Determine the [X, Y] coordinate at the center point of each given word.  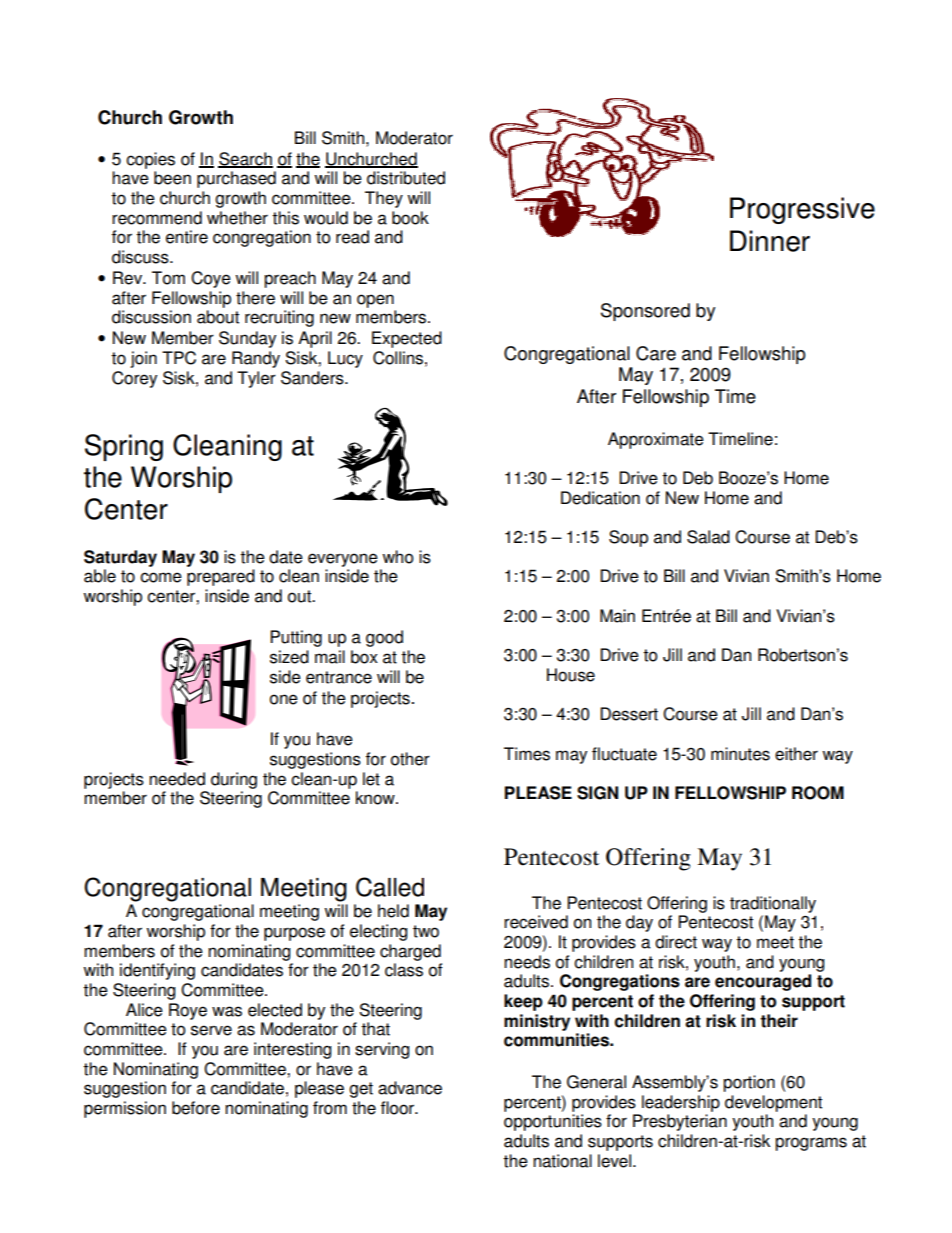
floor [398, 1108]
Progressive [802, 210]
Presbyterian [680, 1122]
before [196, 1108]
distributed [406, 178]
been [172, 178]
